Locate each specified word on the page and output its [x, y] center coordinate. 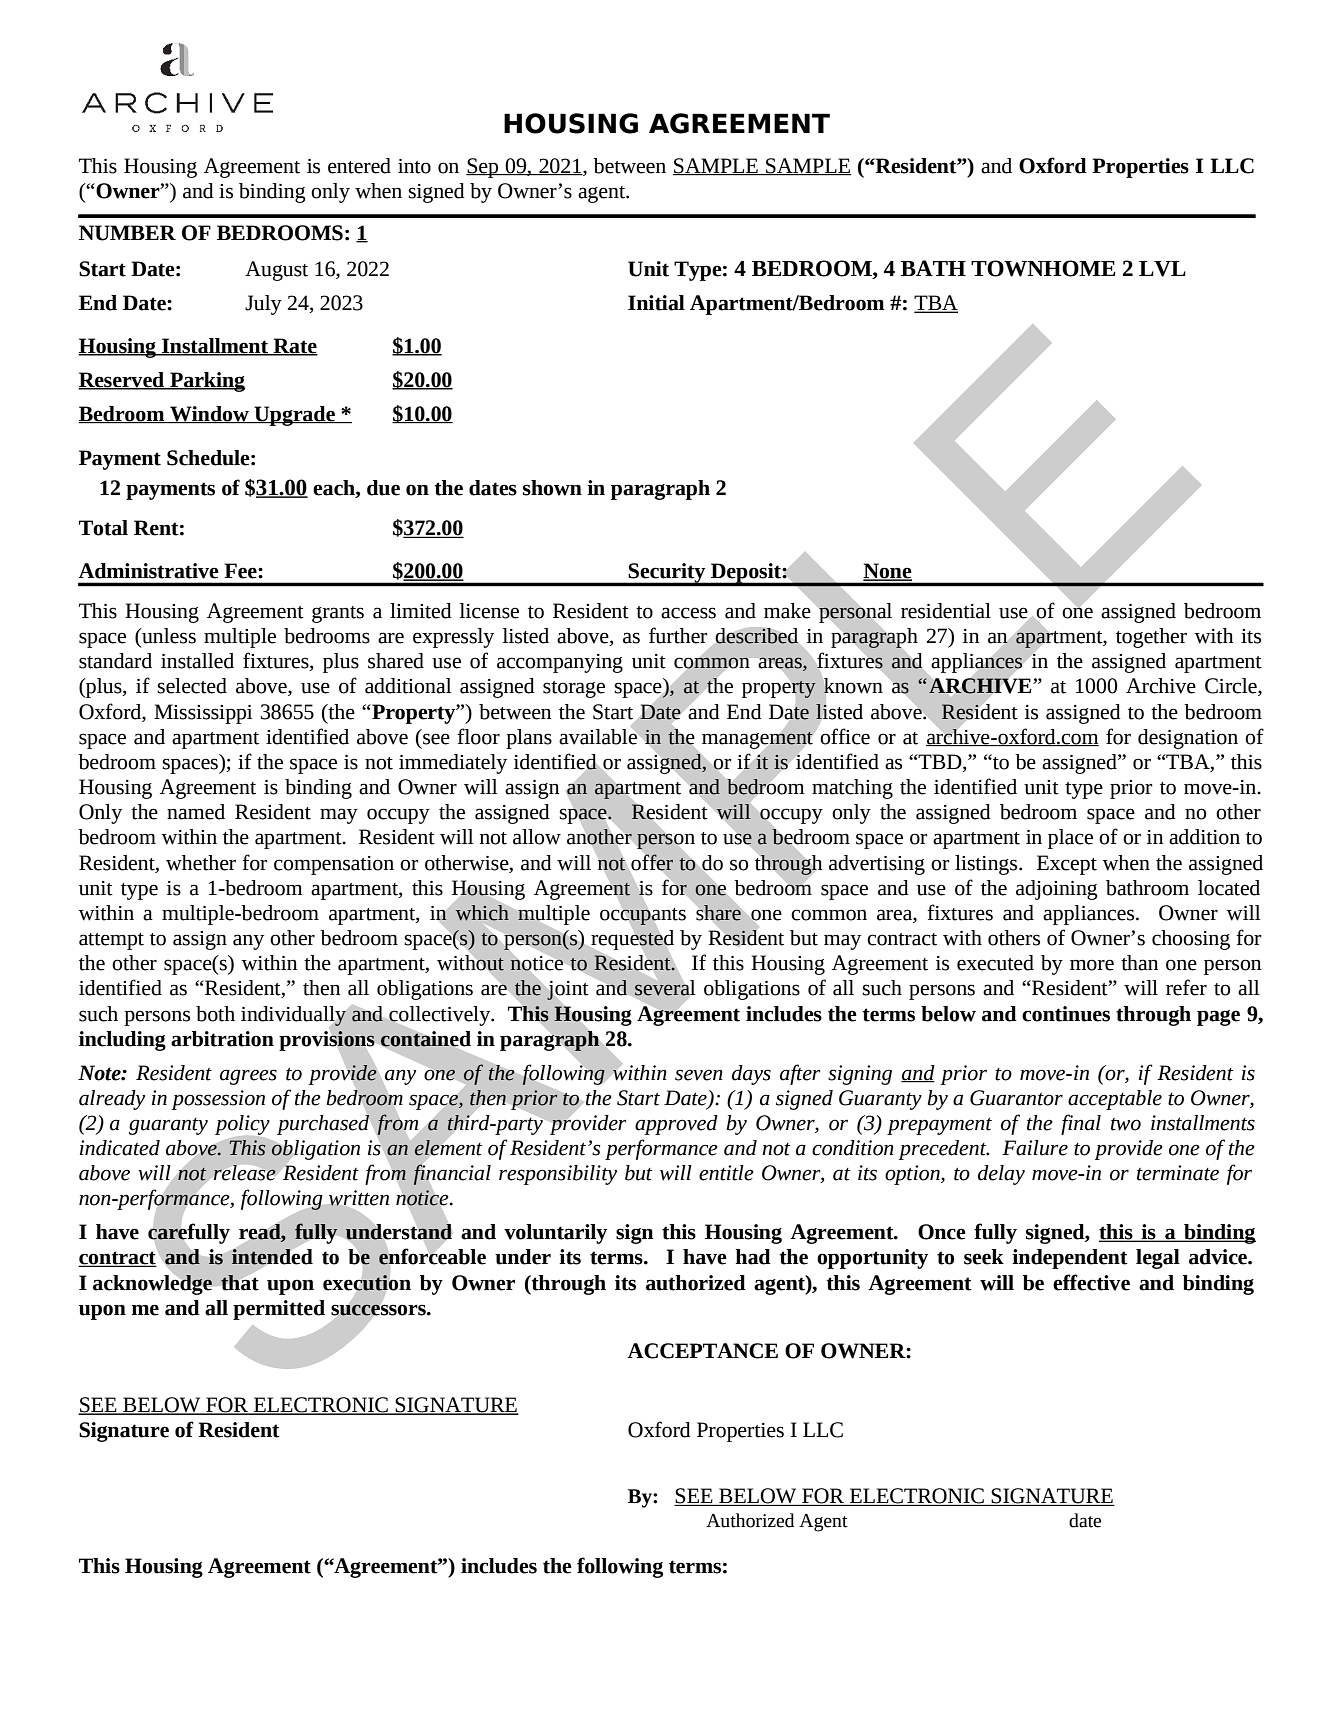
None [887, 572]
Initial [656, 303]
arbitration [222, 1039]
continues [1066, 1014]
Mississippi [203, 714]
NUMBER [127, 233]
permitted [279, 1310]
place [1070, 839]
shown [552, 488]
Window [209, 414]
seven [699, 1075]
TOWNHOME [1043, 268]
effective [1091, 1282]
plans [529, 739]
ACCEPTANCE [703, 1351]
